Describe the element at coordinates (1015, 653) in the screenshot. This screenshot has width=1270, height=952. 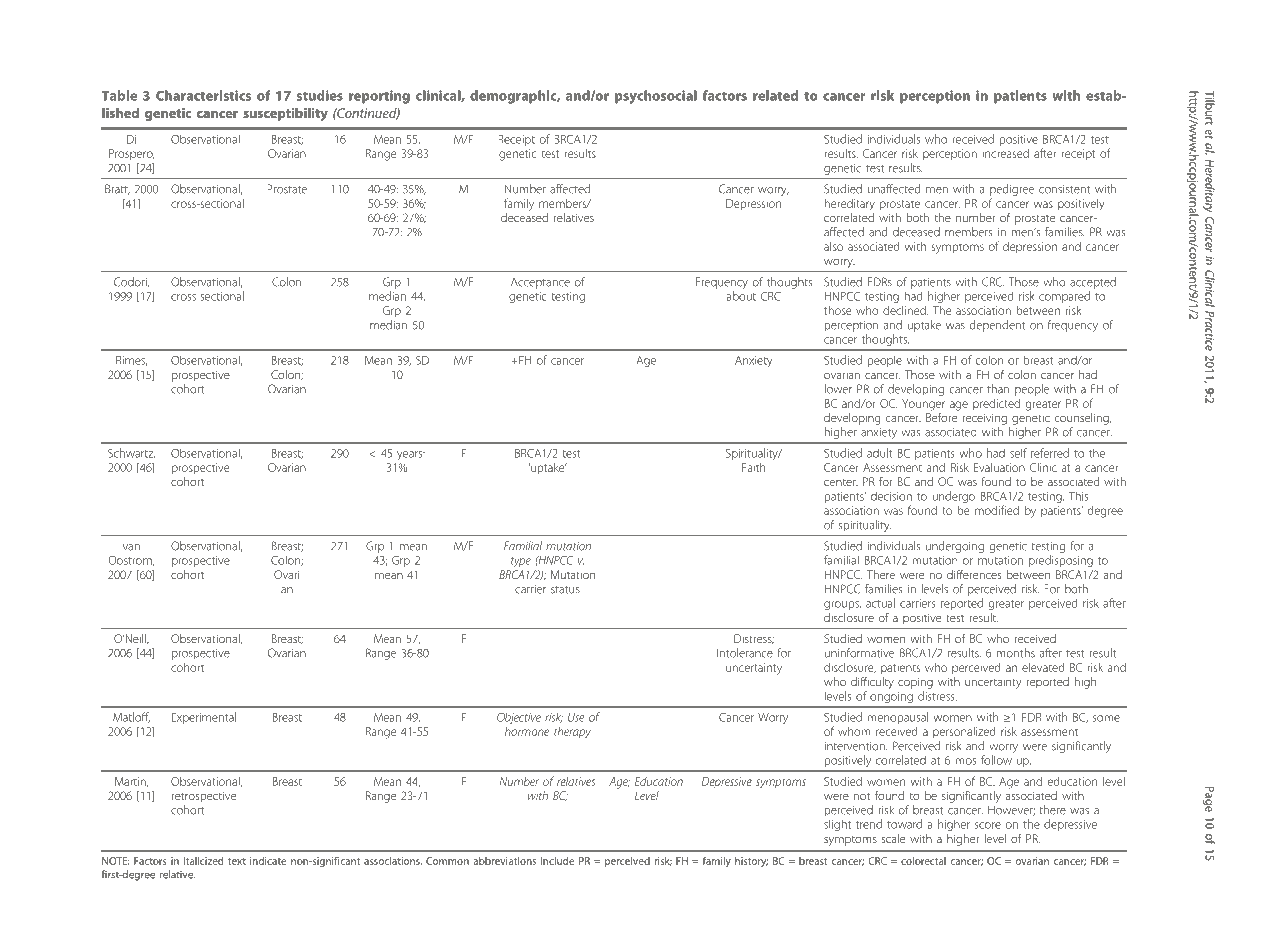
I see `months` at that location.
